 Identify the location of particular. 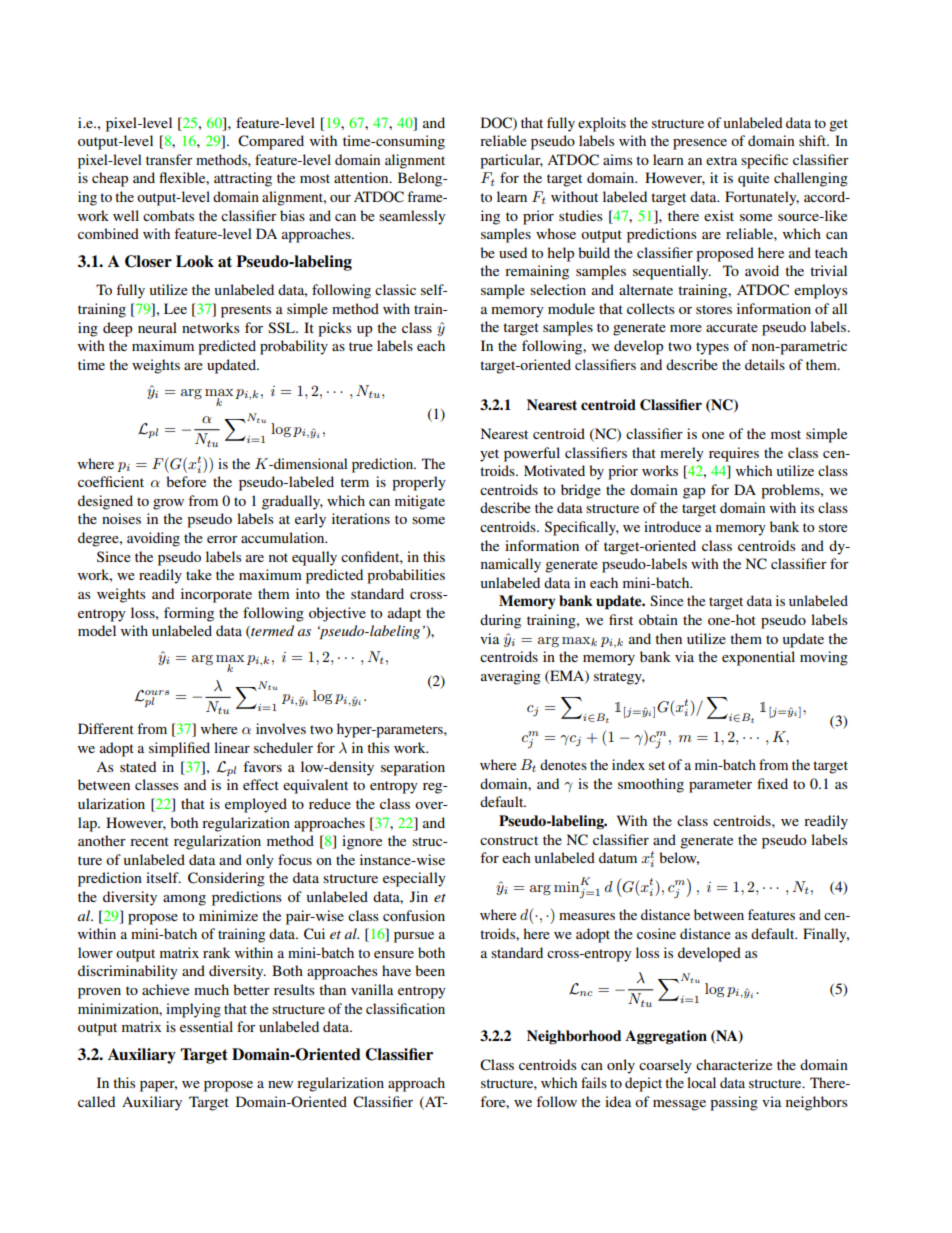
(511, 161).
